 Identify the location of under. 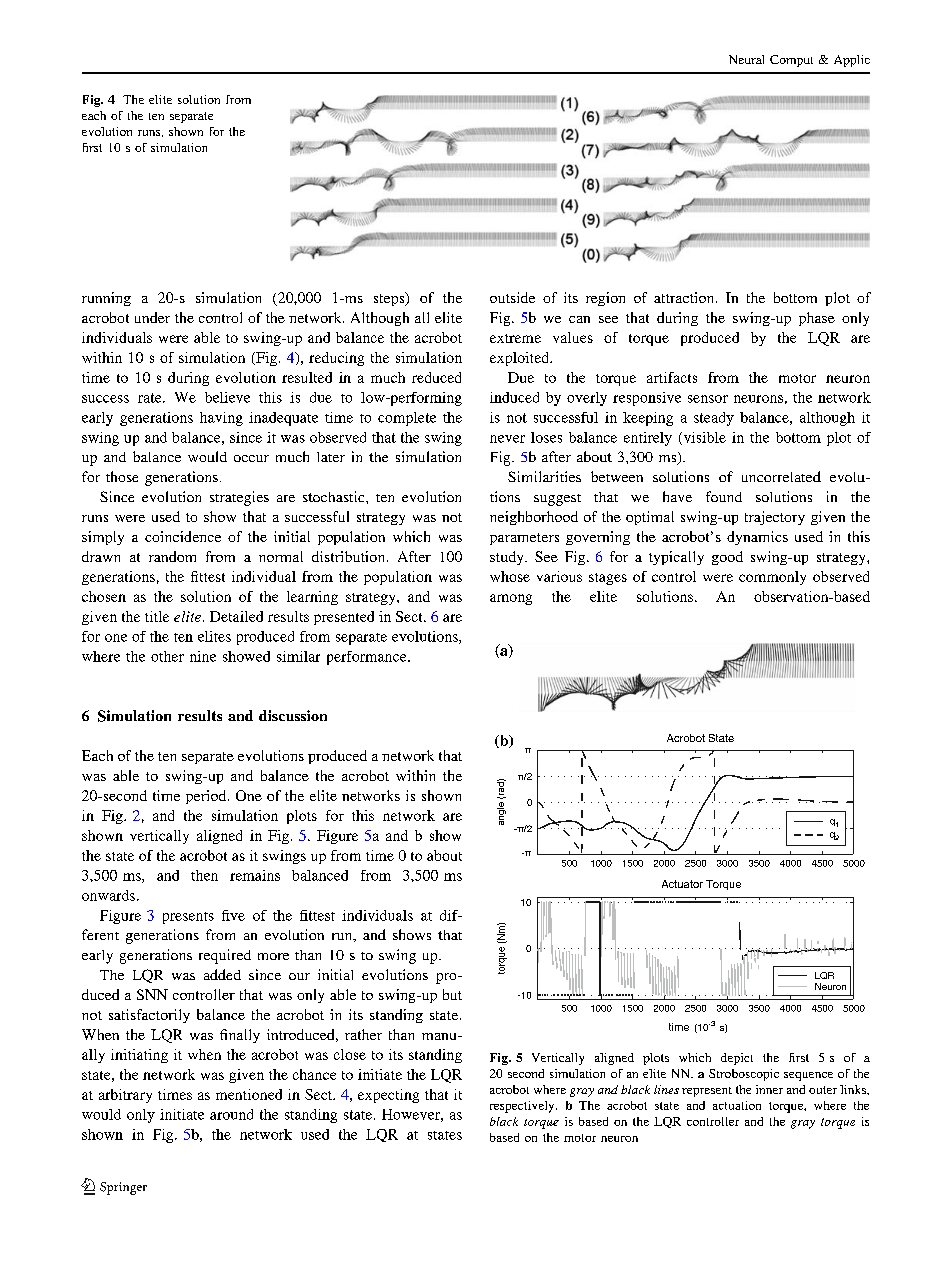
(152, 317).
